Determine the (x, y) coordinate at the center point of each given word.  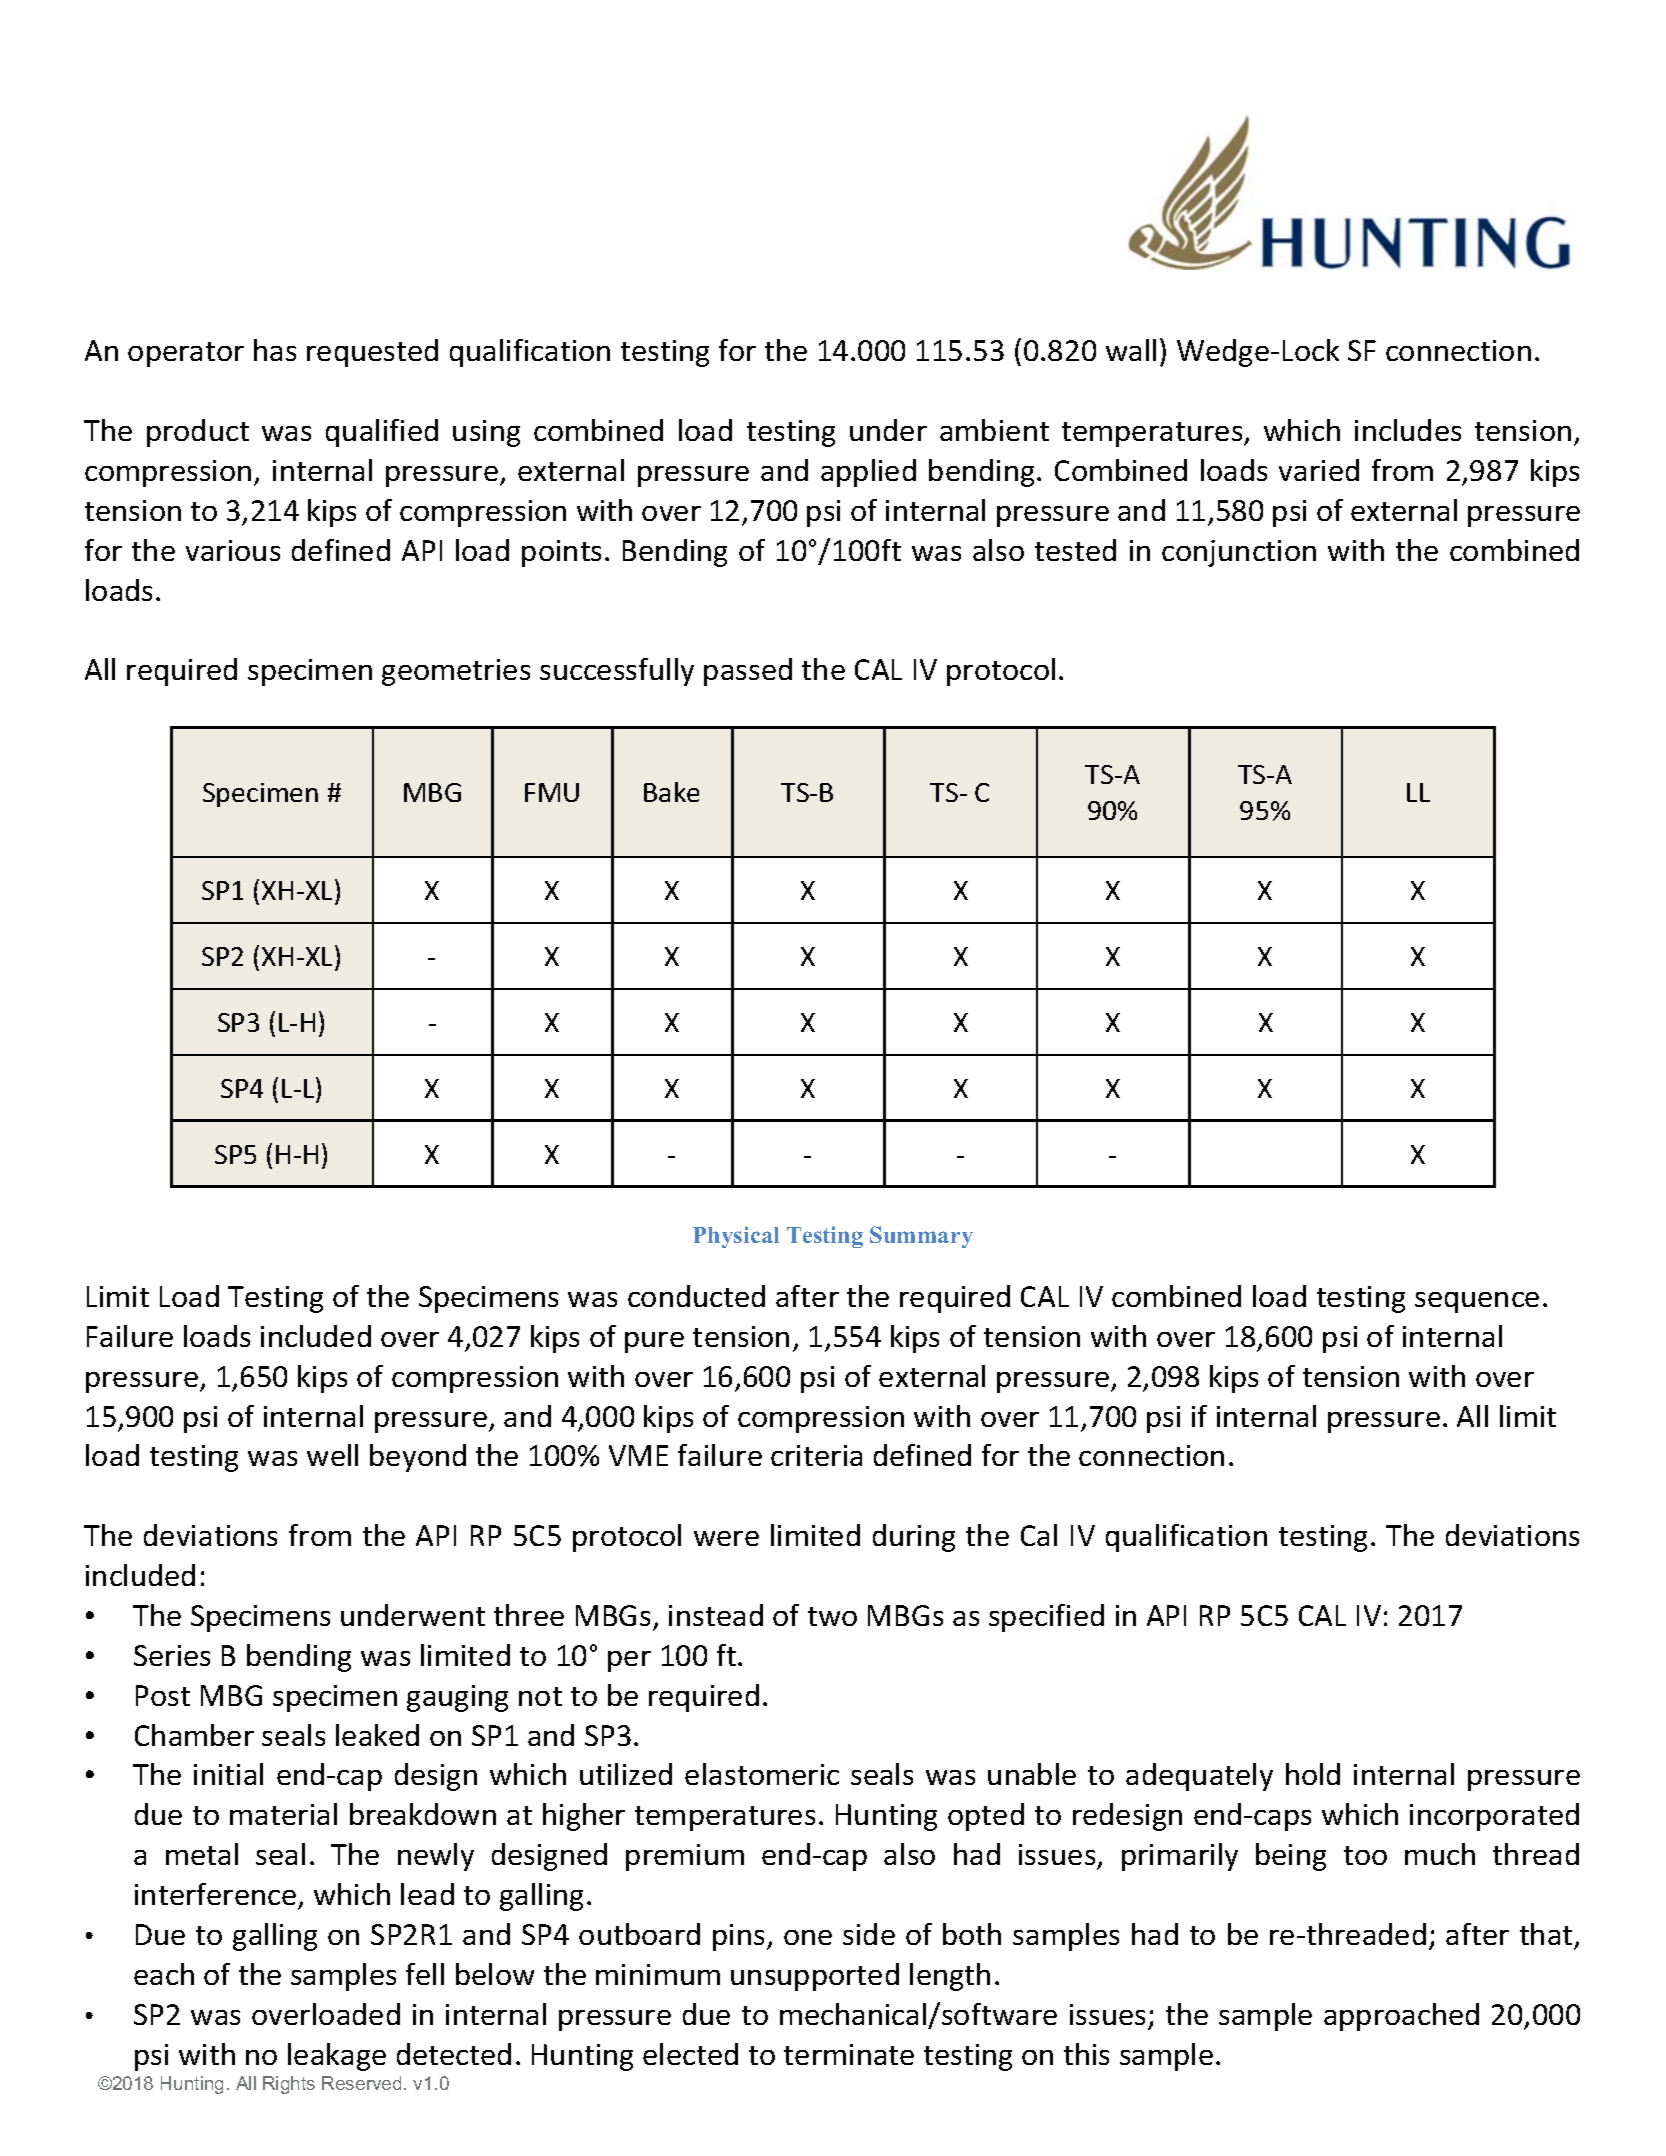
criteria (816, 1455)
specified (1046, 1618)
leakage (337, 2057)
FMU (552, 792)
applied (868, 473)
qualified (382, 433)
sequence (1477, 1302)
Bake (671, 792)
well (332, 1455)
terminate (849, 2054)
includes (1408, 430)
